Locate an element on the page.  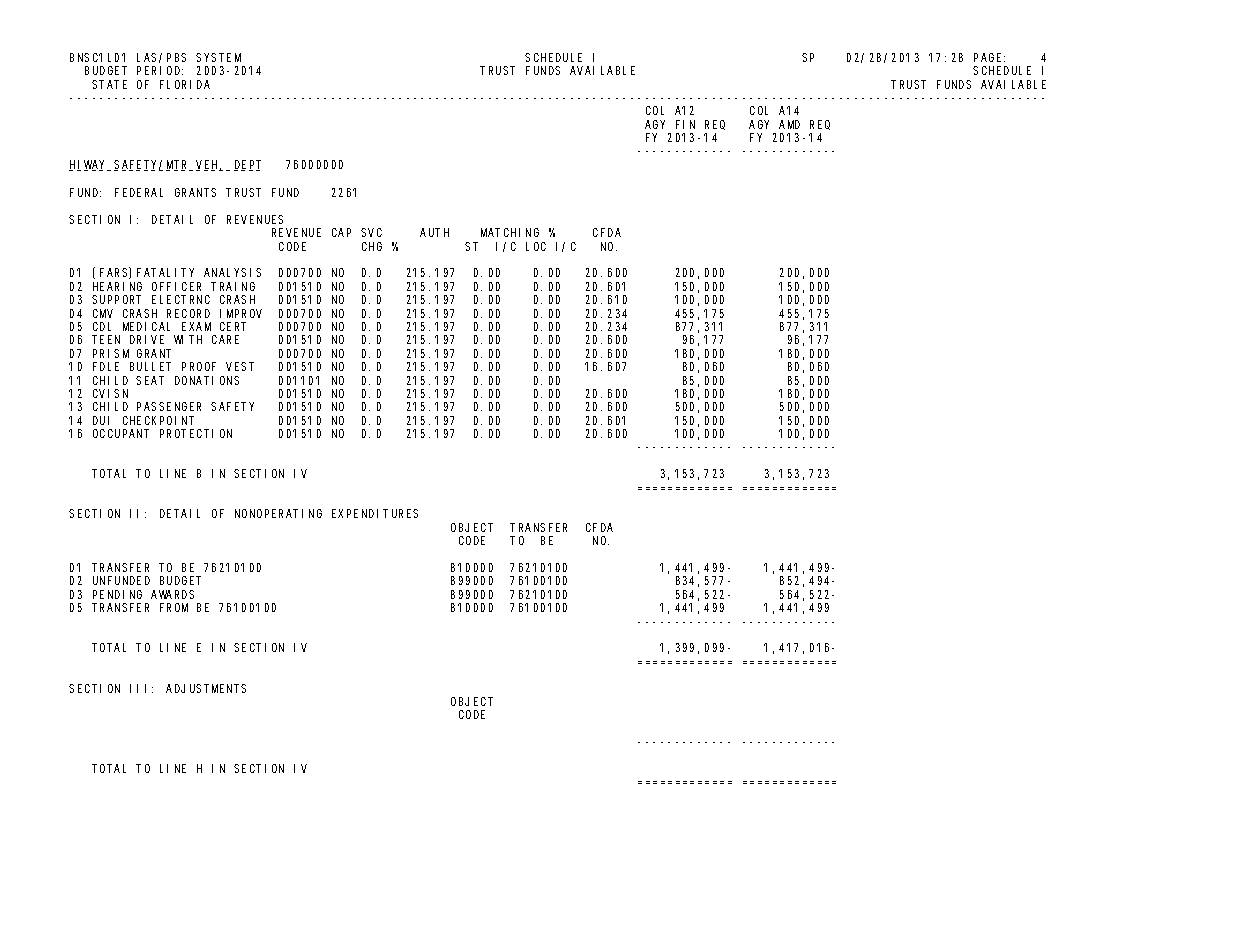
CERT is located at coordinates (233, 326).
